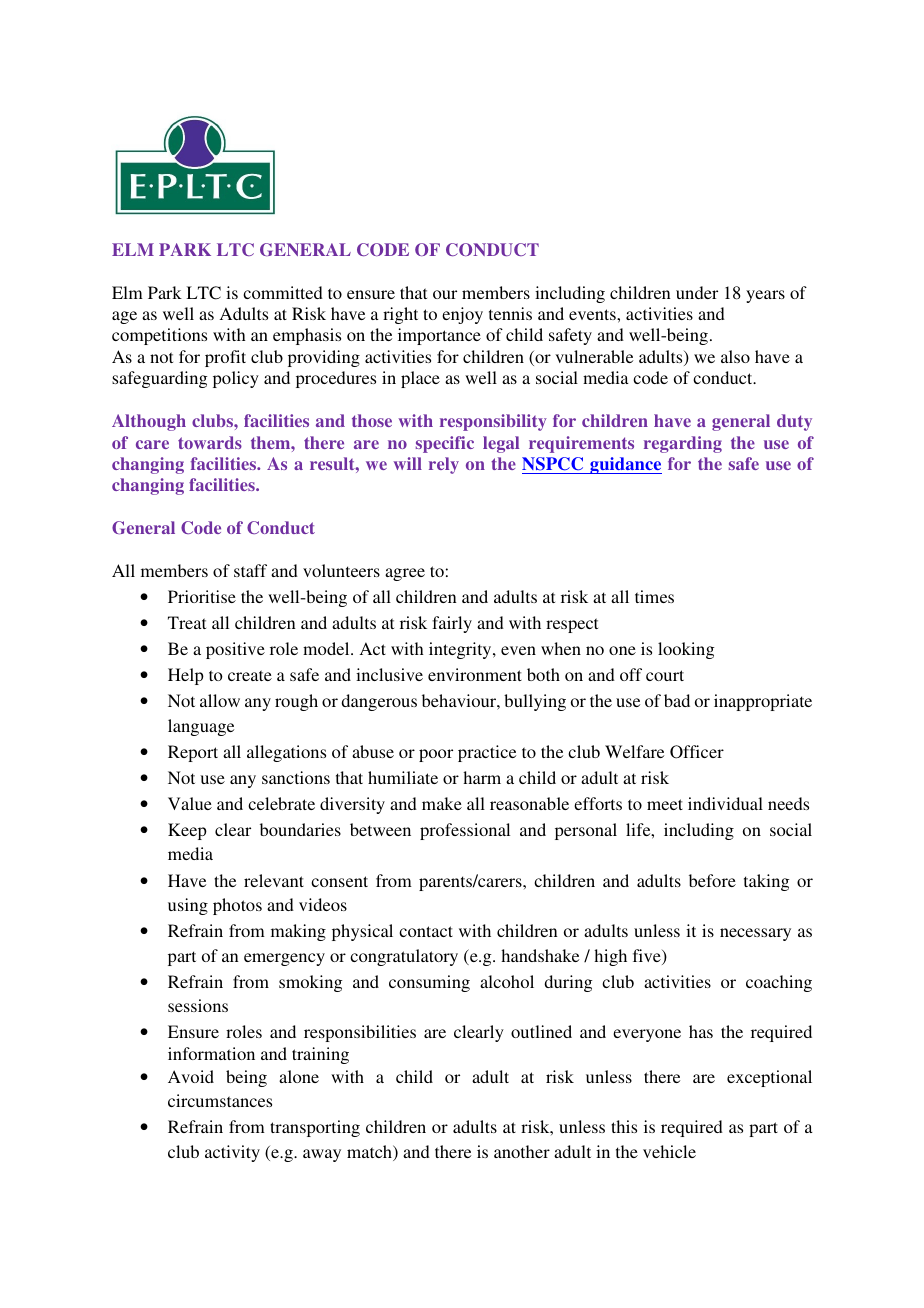 The height and width of the page is (1308, 924). Describe the element at coordinates (522, 1151) in the page. I see `another` at that location.
